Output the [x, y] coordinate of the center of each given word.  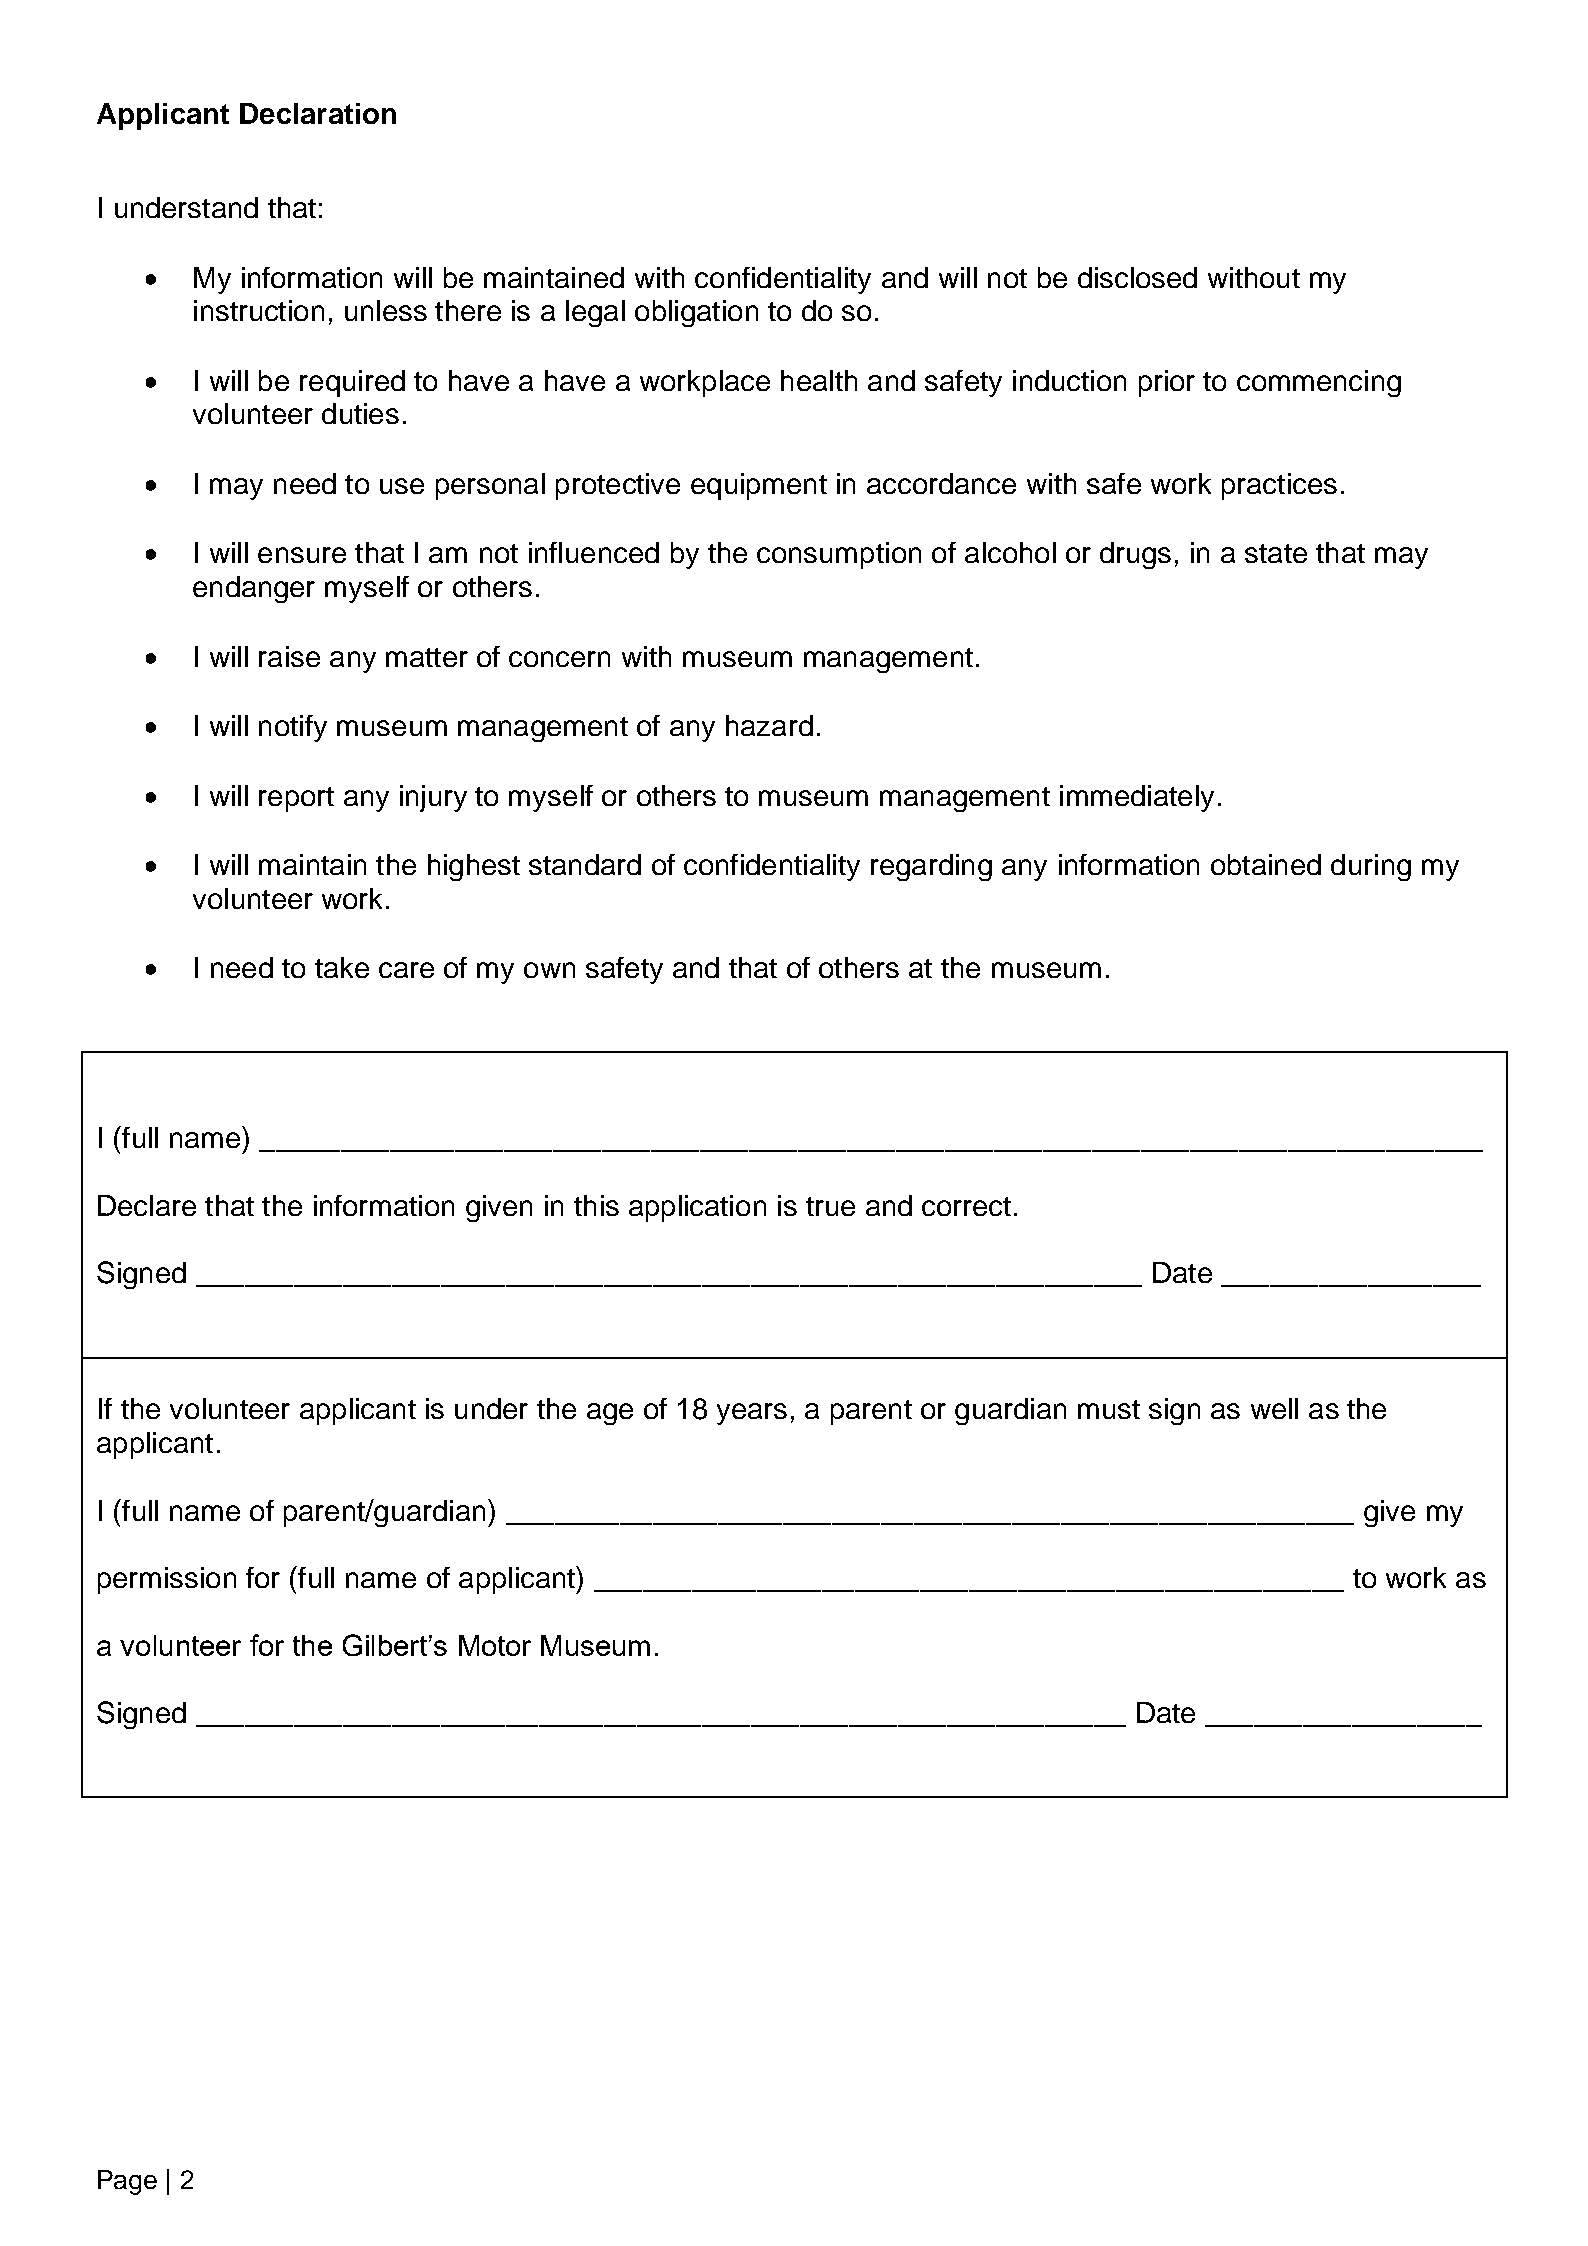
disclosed [1137, 277]
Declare [147, 1205]
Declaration [318, 113]
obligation [696, 313]
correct [966, 1206]
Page [127, 2182]
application [697, 1208]
